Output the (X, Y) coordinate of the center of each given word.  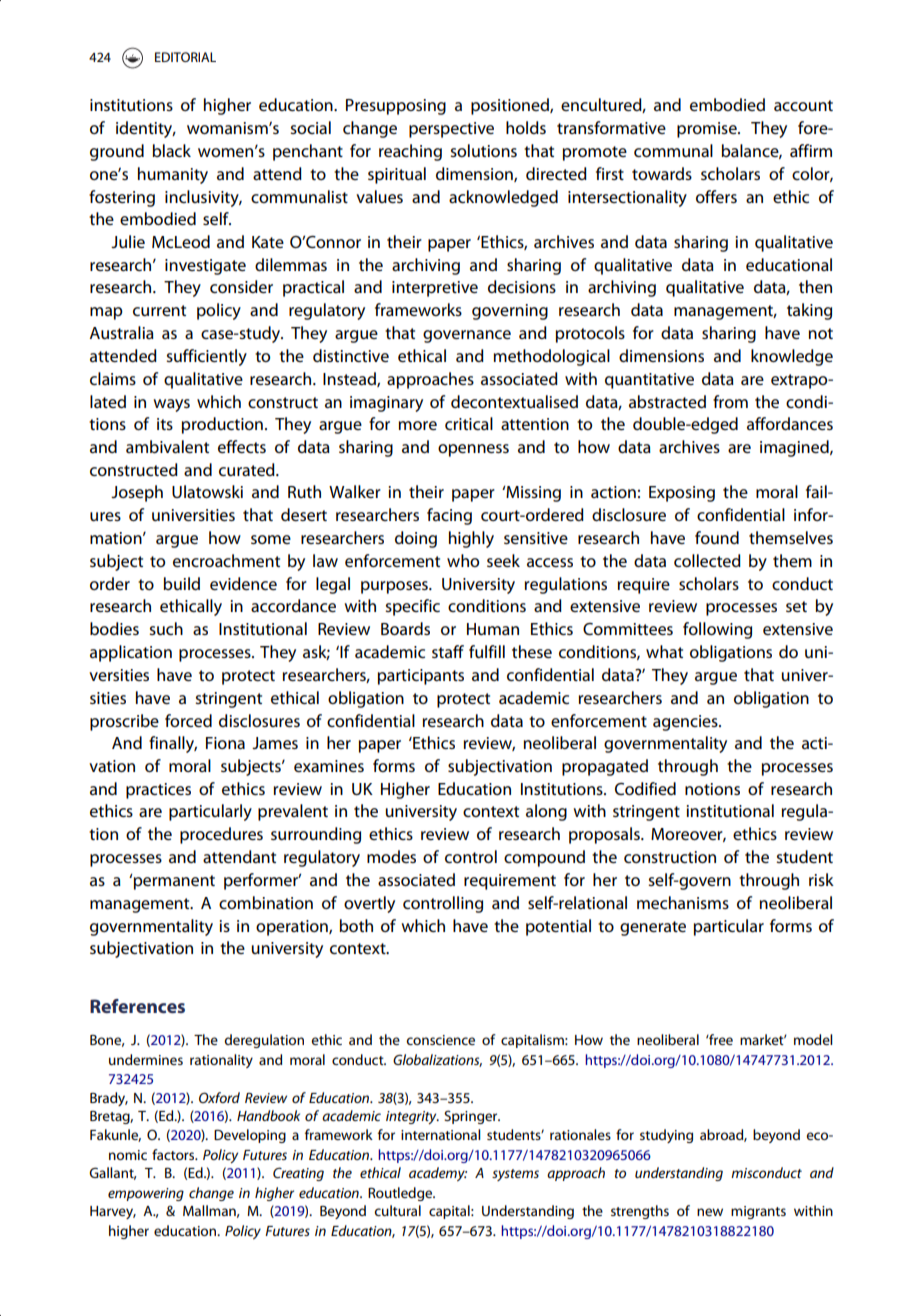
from (730, 401)
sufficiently (206, 357)
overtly (369, 904)
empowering (146, 1194)
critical (469, 423)
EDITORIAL (185, 57)
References (137, 1006)
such (166, 628)
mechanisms (683, 902)
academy (438, 1174)
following (717, 630)
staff (448, 651)
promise (708, 130)
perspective (451, 130)
